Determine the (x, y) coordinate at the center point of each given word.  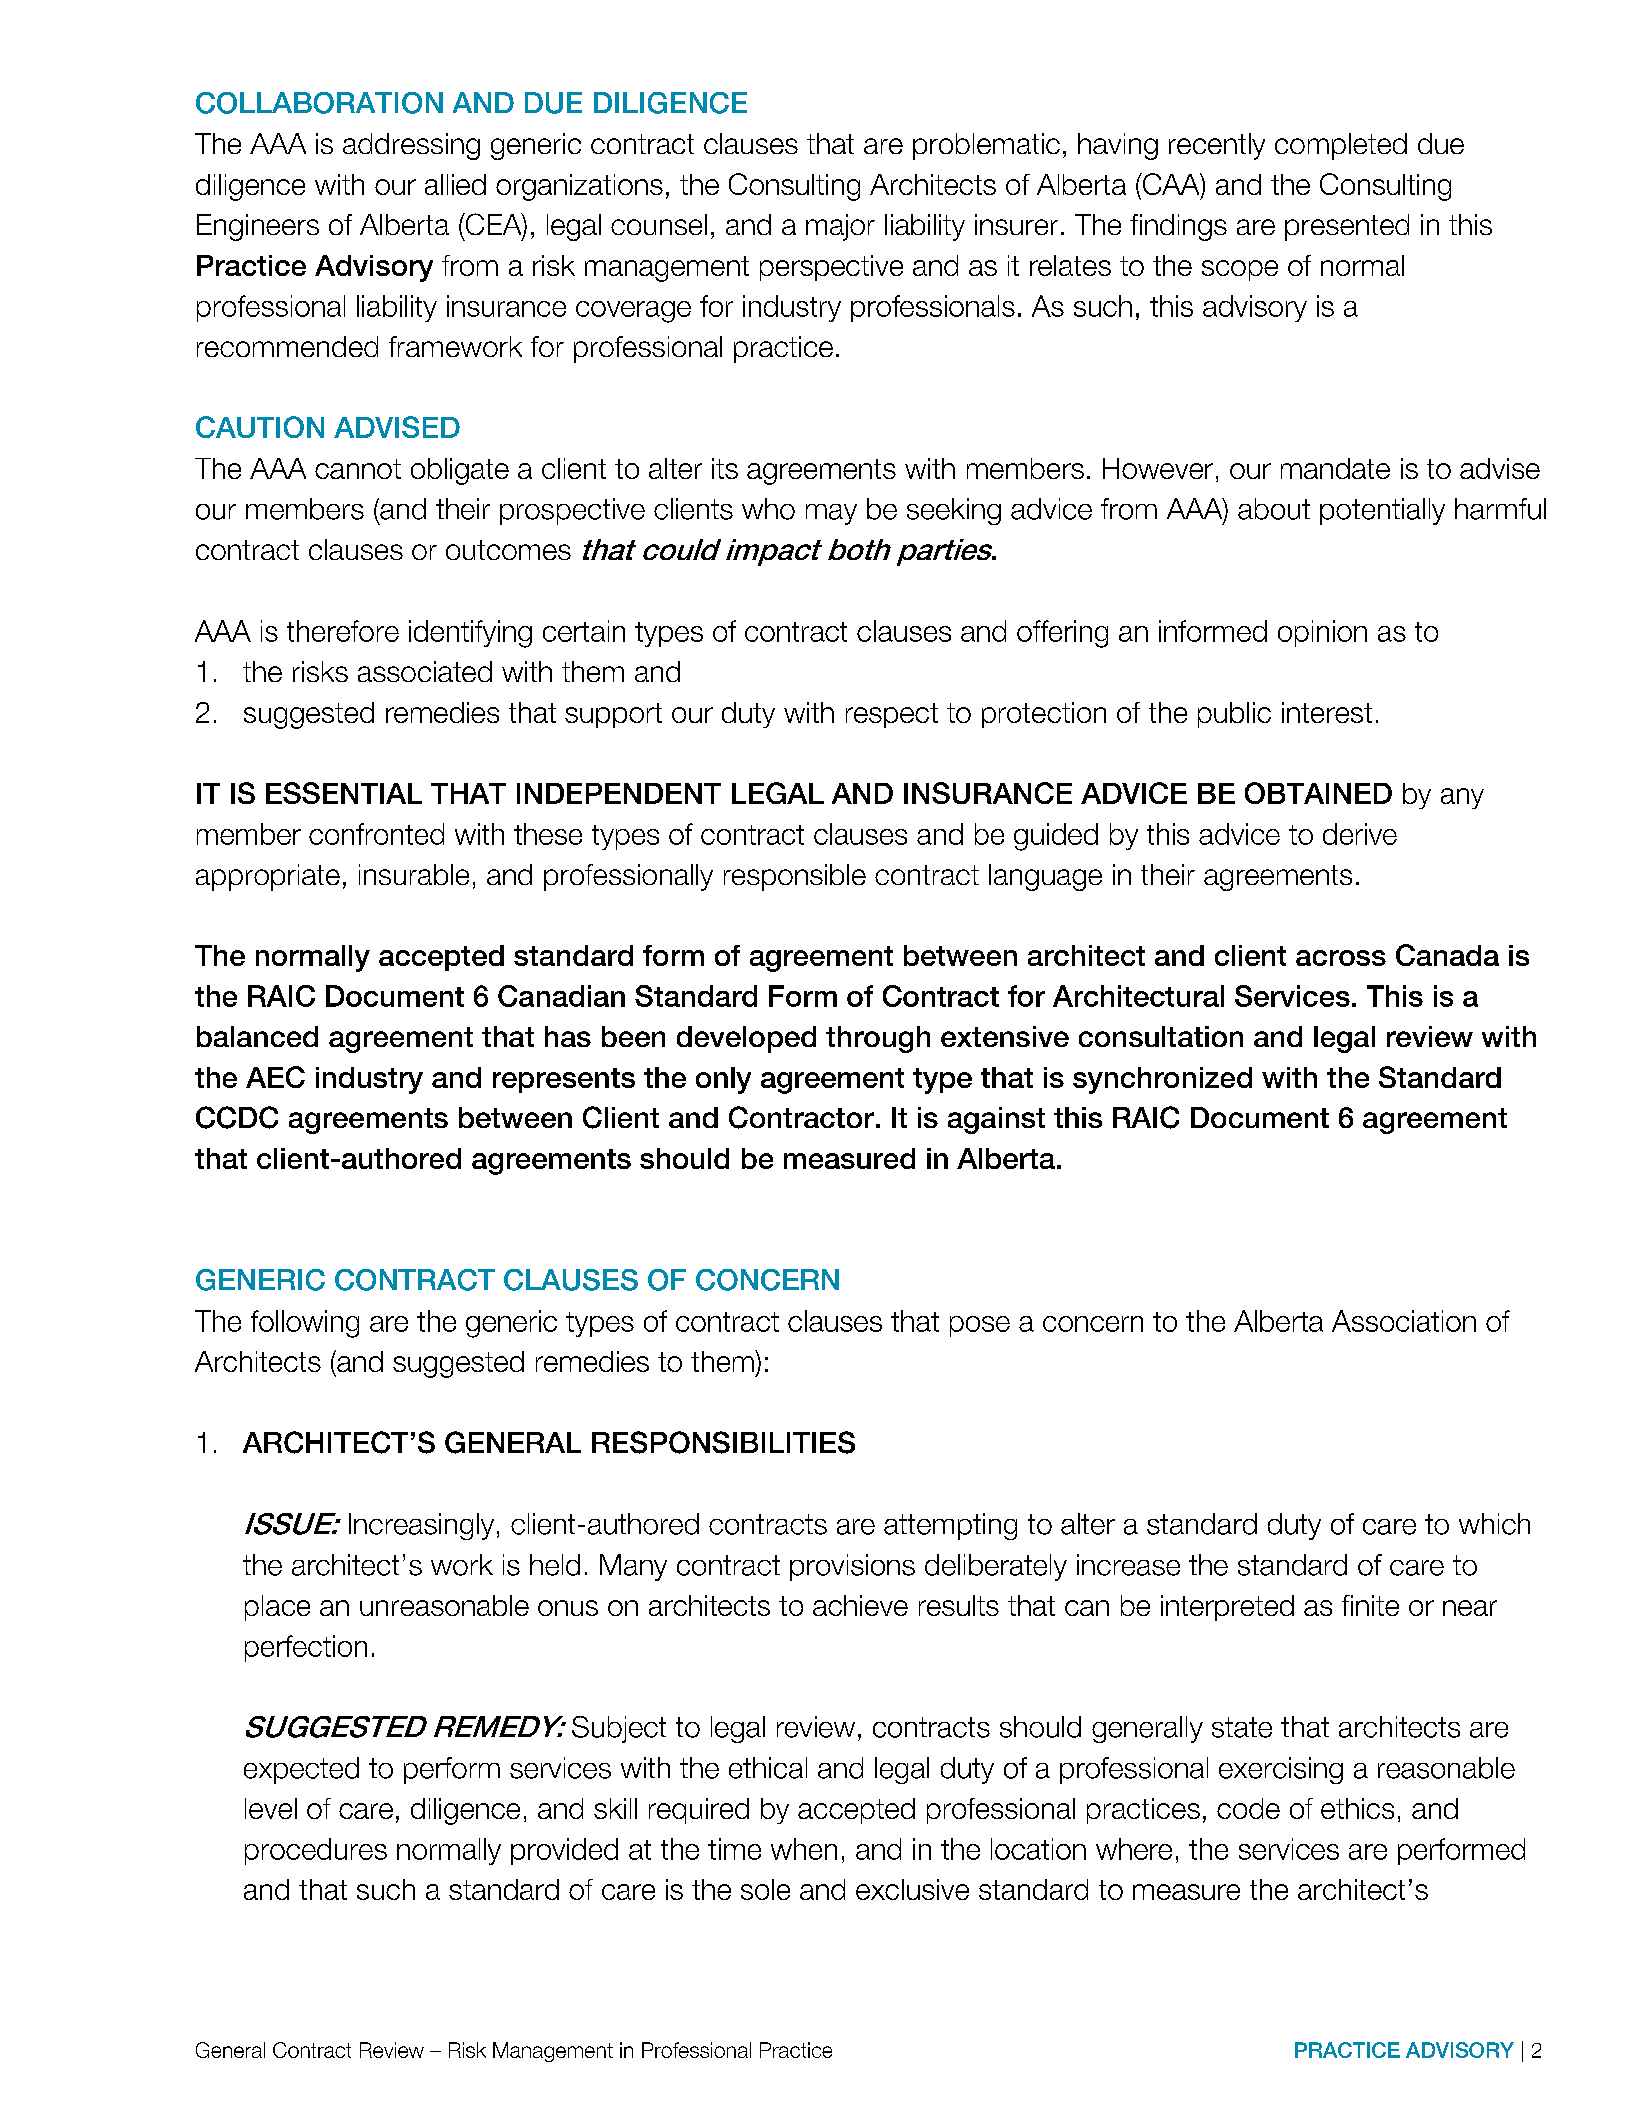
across (1341, 958)
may (831, 514)
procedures (316, 1851)
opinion (1322, 633)
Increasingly (421, 1526)
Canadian (561, 996)
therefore (343, 631)
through (878, 1039)
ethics (1357, 1808)
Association (1404, 1321)
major (840, 227)
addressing (411, 146)
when (804, 1849)
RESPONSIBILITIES (723, 1442)
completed (1341, 146)
